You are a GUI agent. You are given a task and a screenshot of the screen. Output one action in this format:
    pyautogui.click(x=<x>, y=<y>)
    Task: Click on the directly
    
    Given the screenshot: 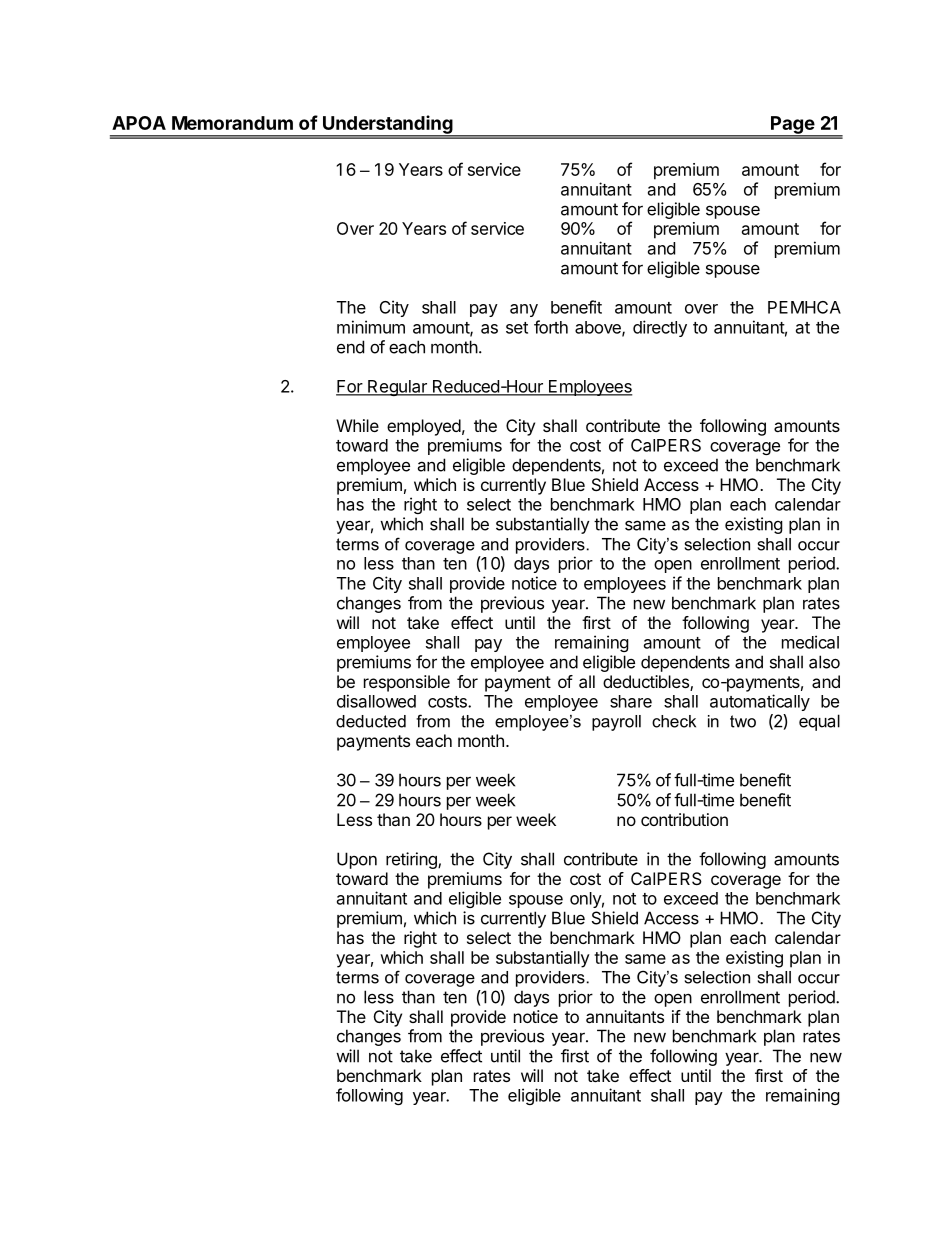 What is the action you would take?
    pyautogui.click(x=660, y=328)
